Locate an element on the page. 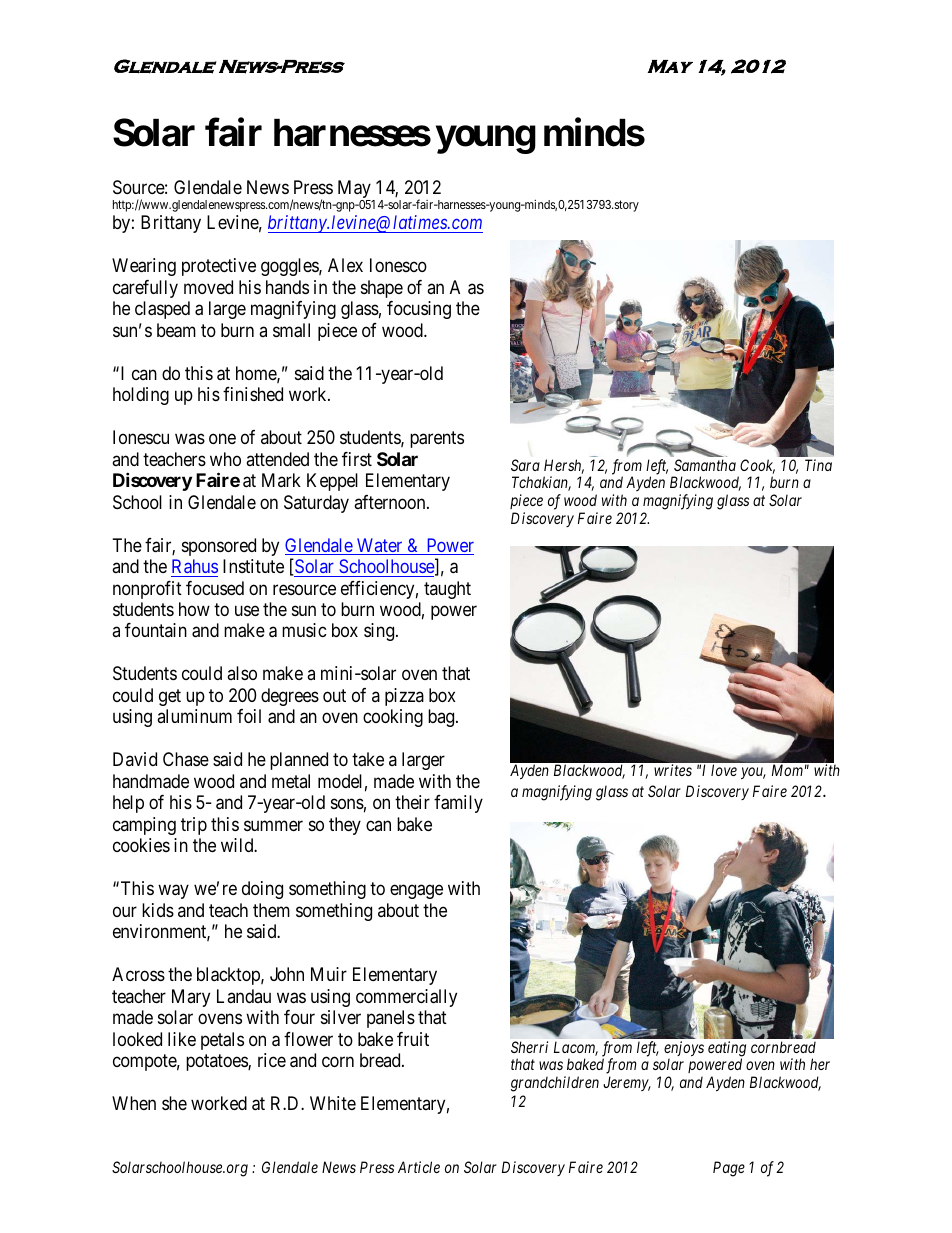  aluminum is located at coordinates (194, 716).
